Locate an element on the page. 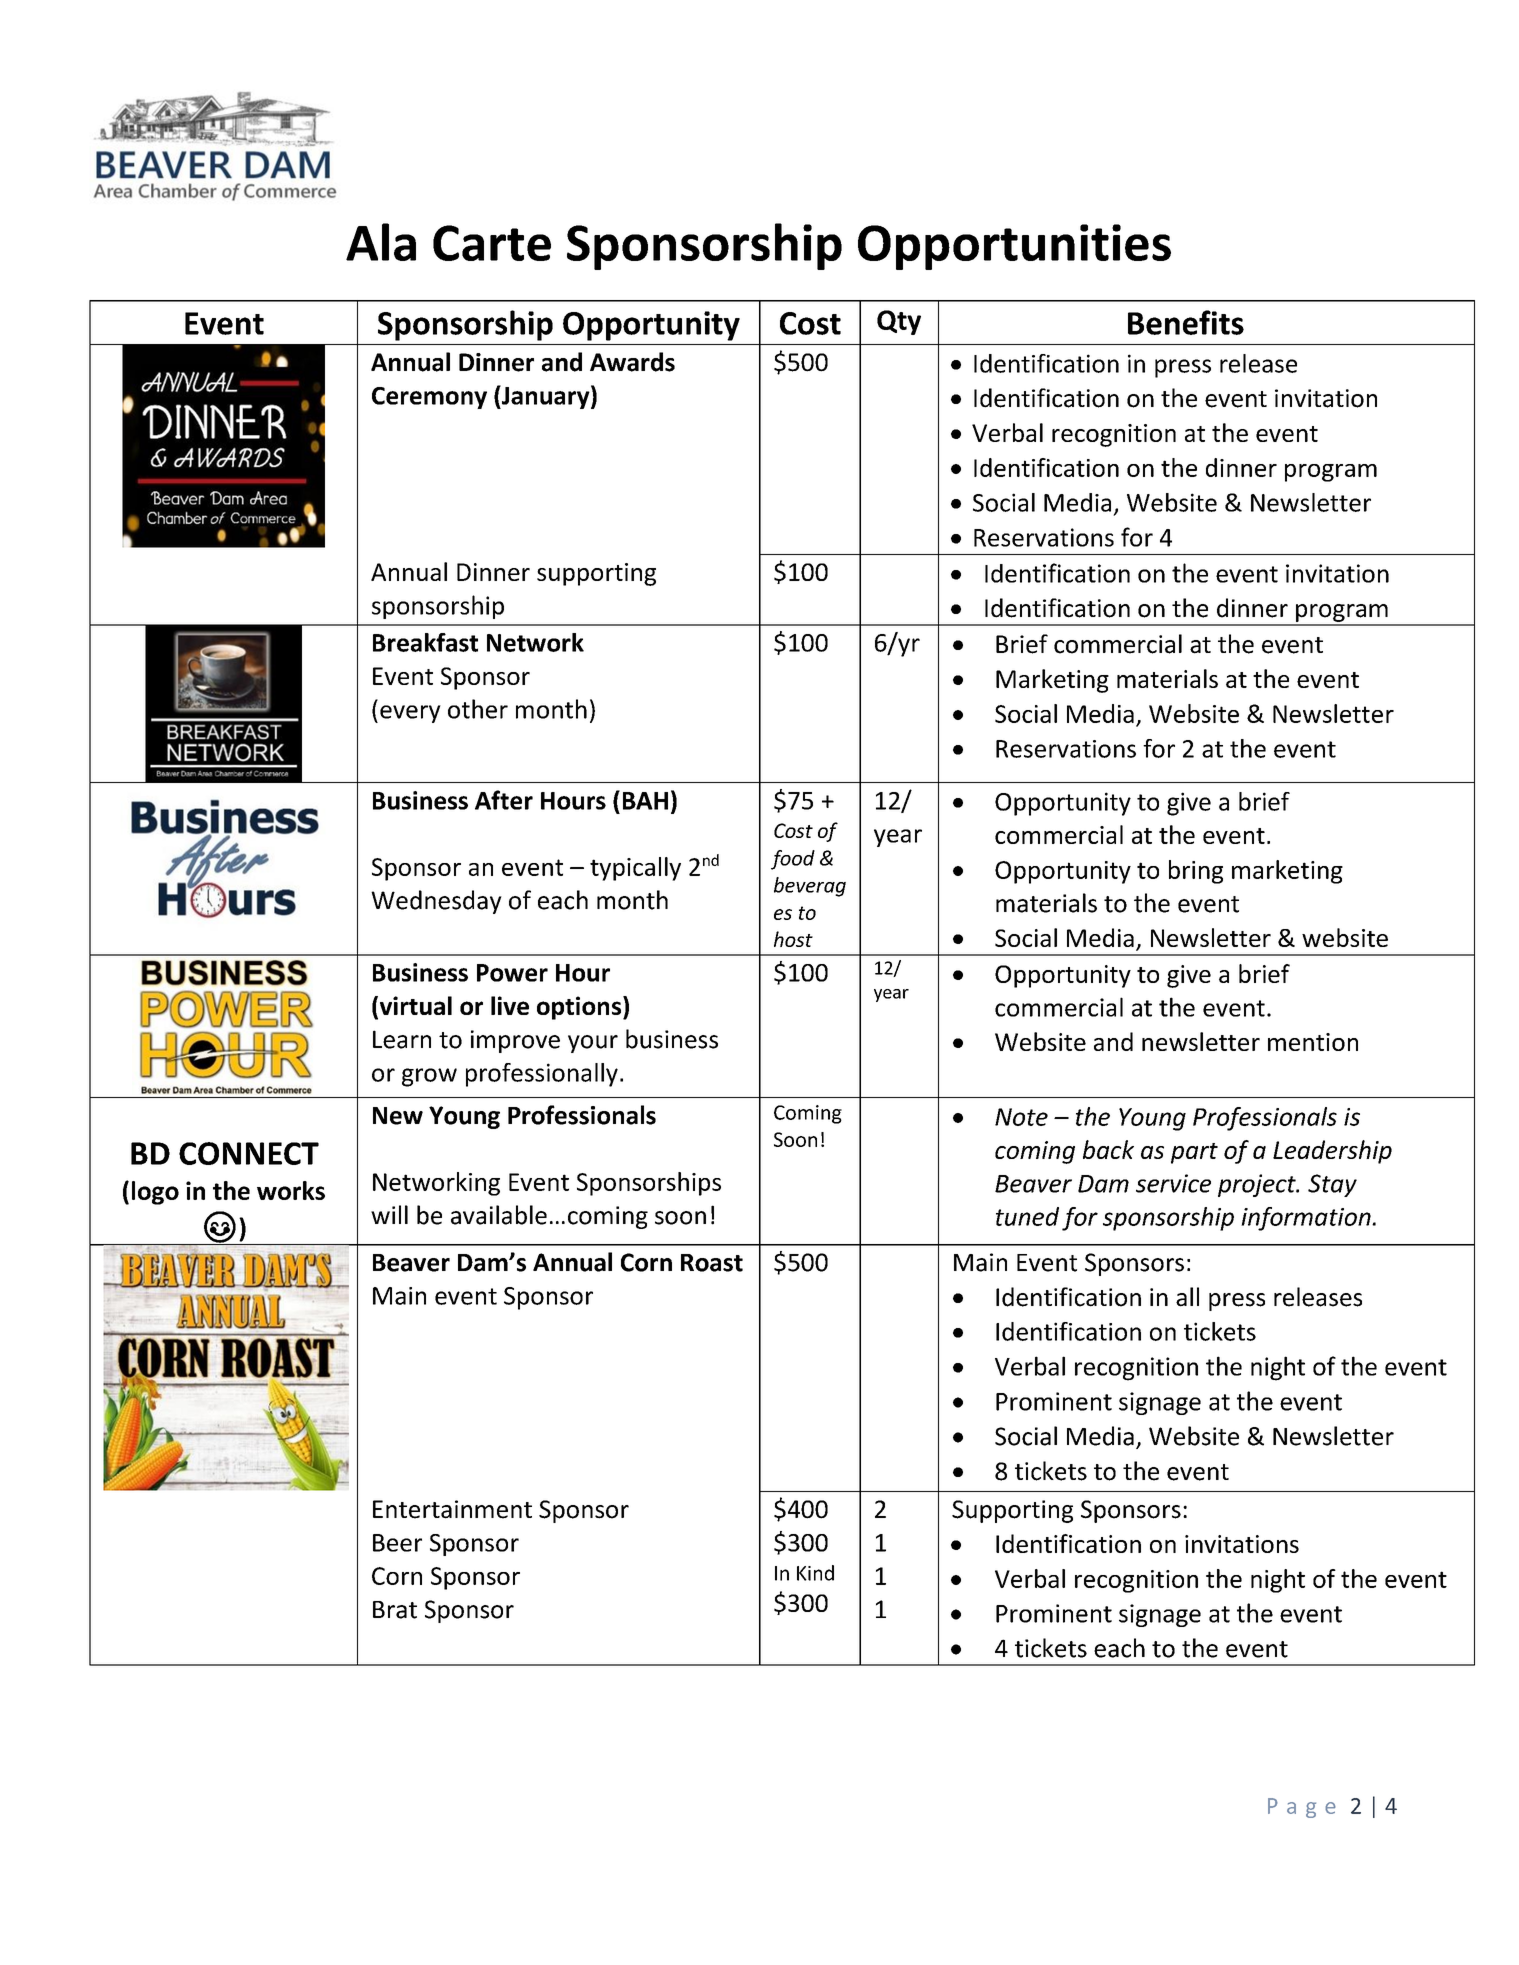  Qty is located at coordinates (899, 322).
